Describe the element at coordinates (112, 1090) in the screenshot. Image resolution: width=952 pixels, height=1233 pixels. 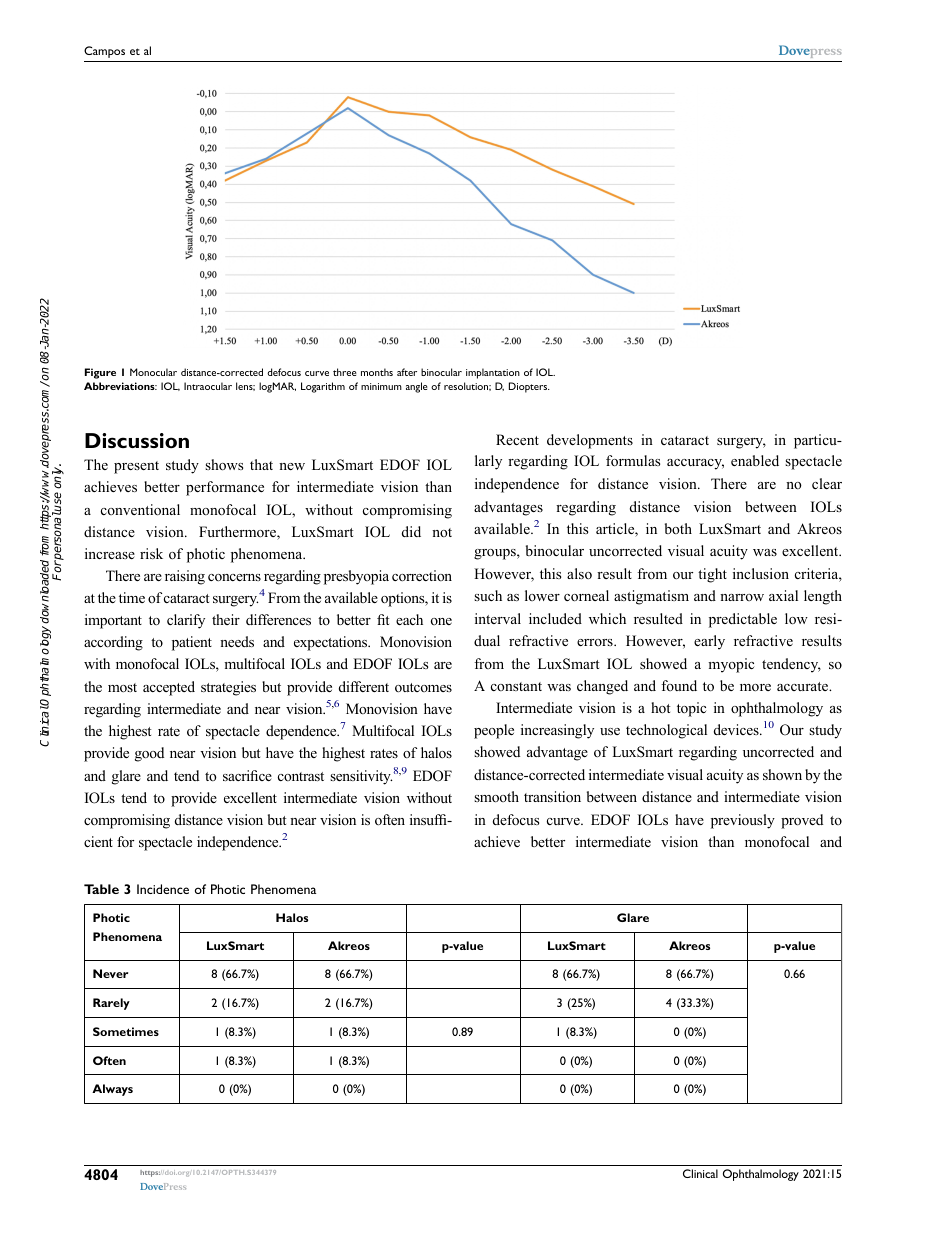
I see `Always` at that location.
